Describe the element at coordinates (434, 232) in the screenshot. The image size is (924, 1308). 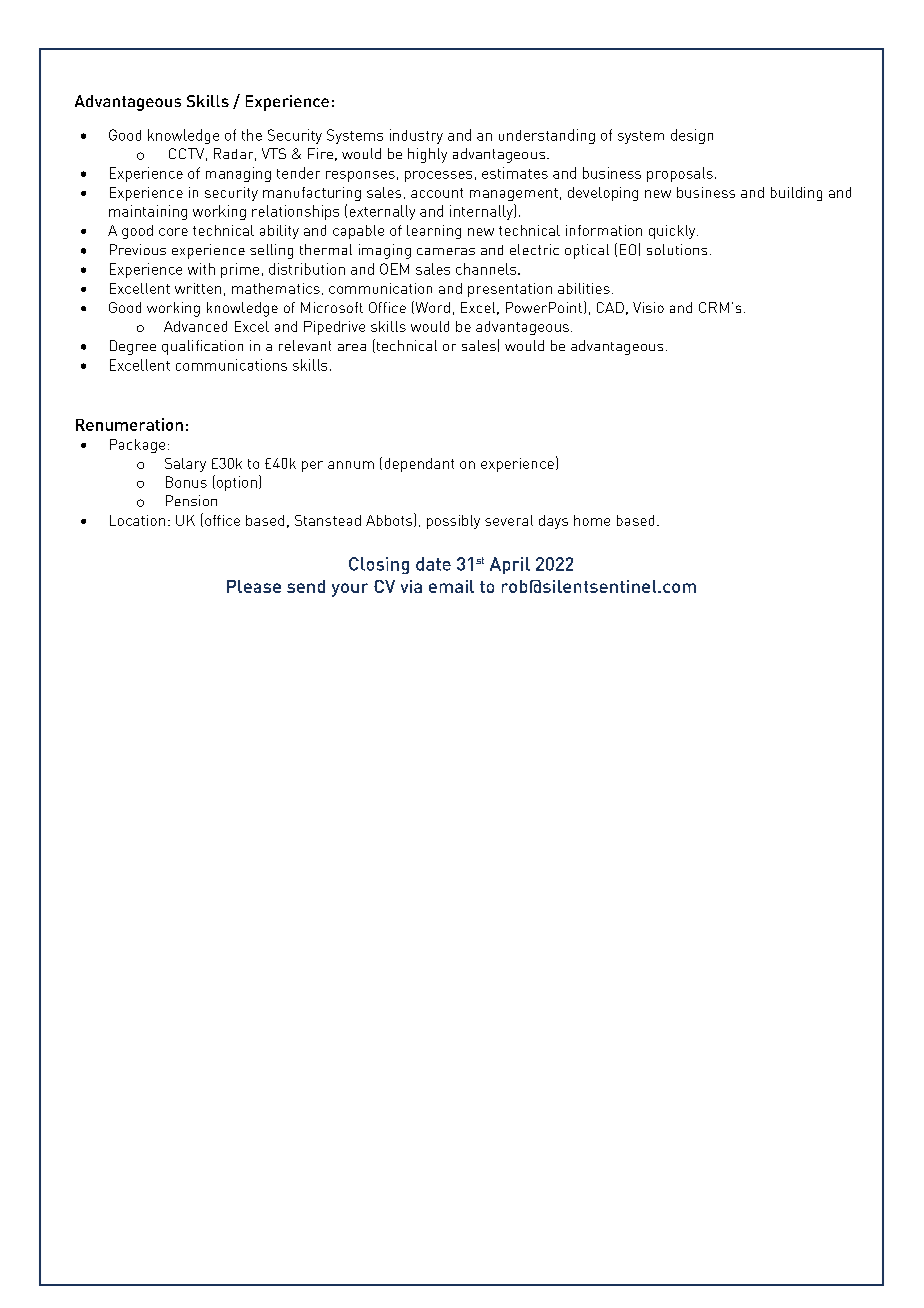
I see `learning` at that location.
